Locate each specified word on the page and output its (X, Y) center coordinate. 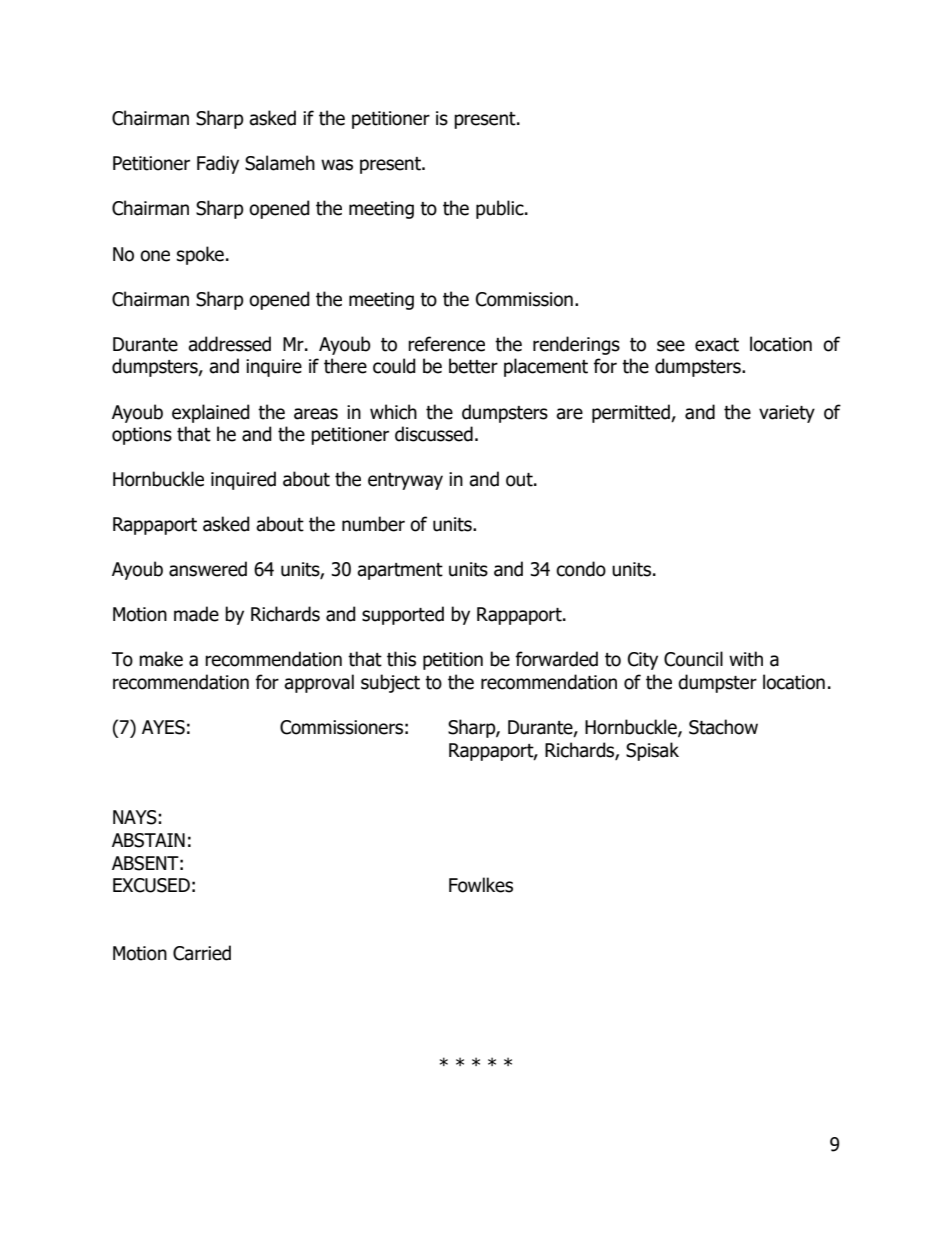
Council (693, 659)
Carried (202, 953)
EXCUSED (151, 885)
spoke (200, 255)
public (501, 209)
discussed (434, 434)
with (746, 659)
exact (717, 345)
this (401, 659)
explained (211, 413)
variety (787, 414)
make (161, 659)
